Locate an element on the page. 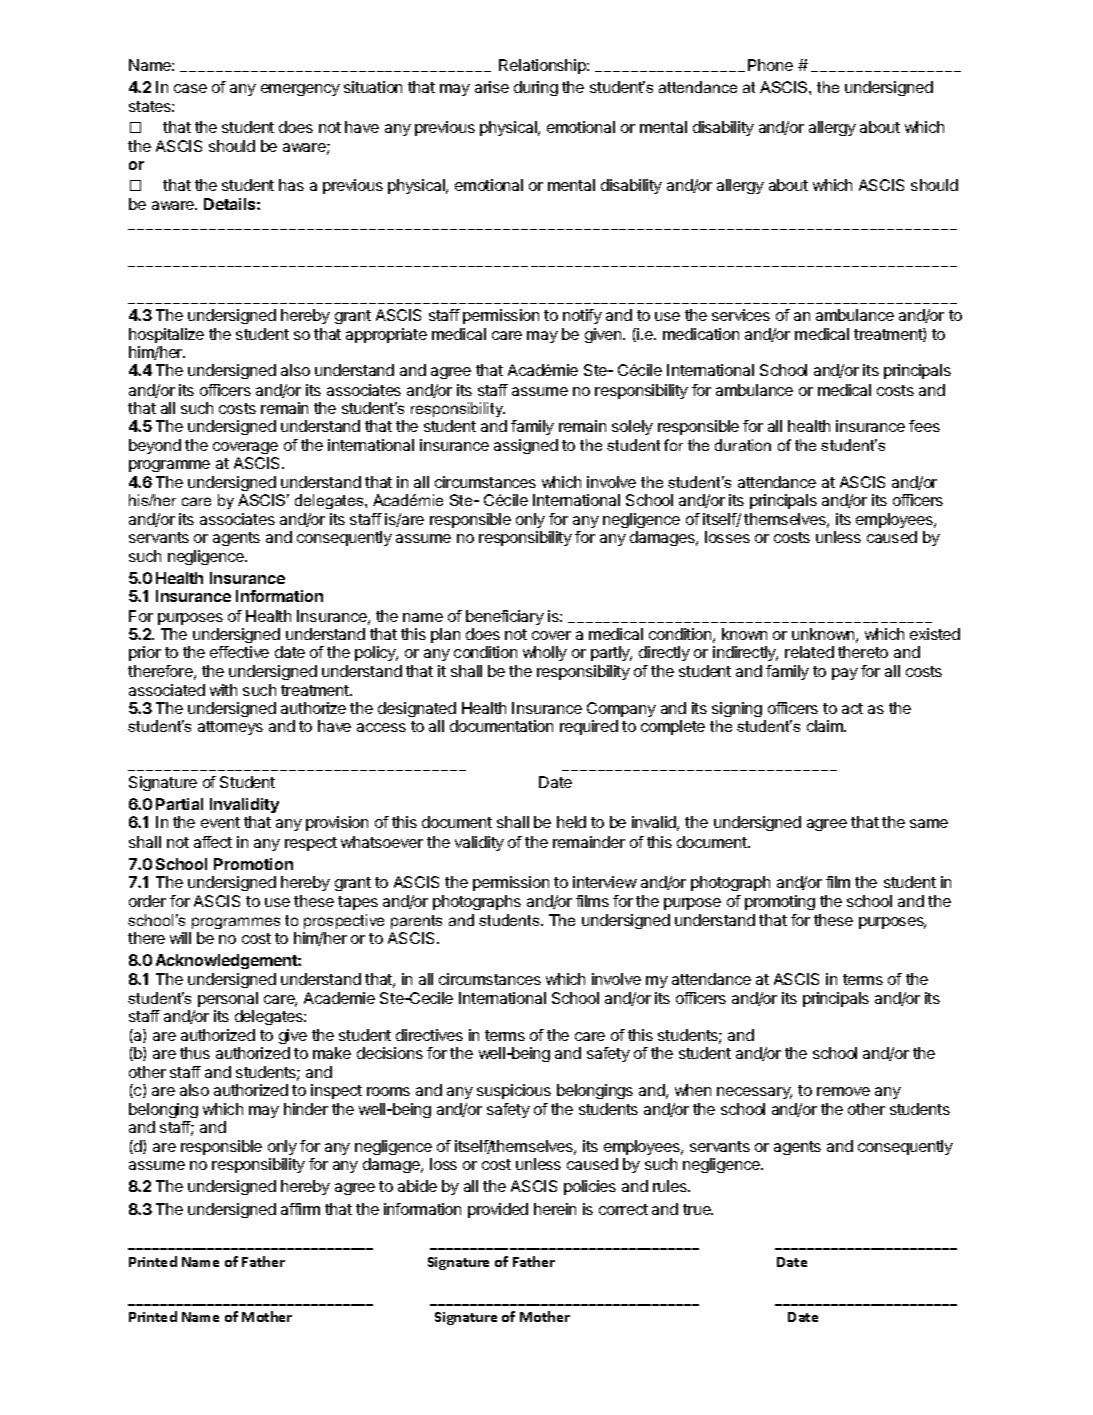  event is located at coordinates (220, 822).
